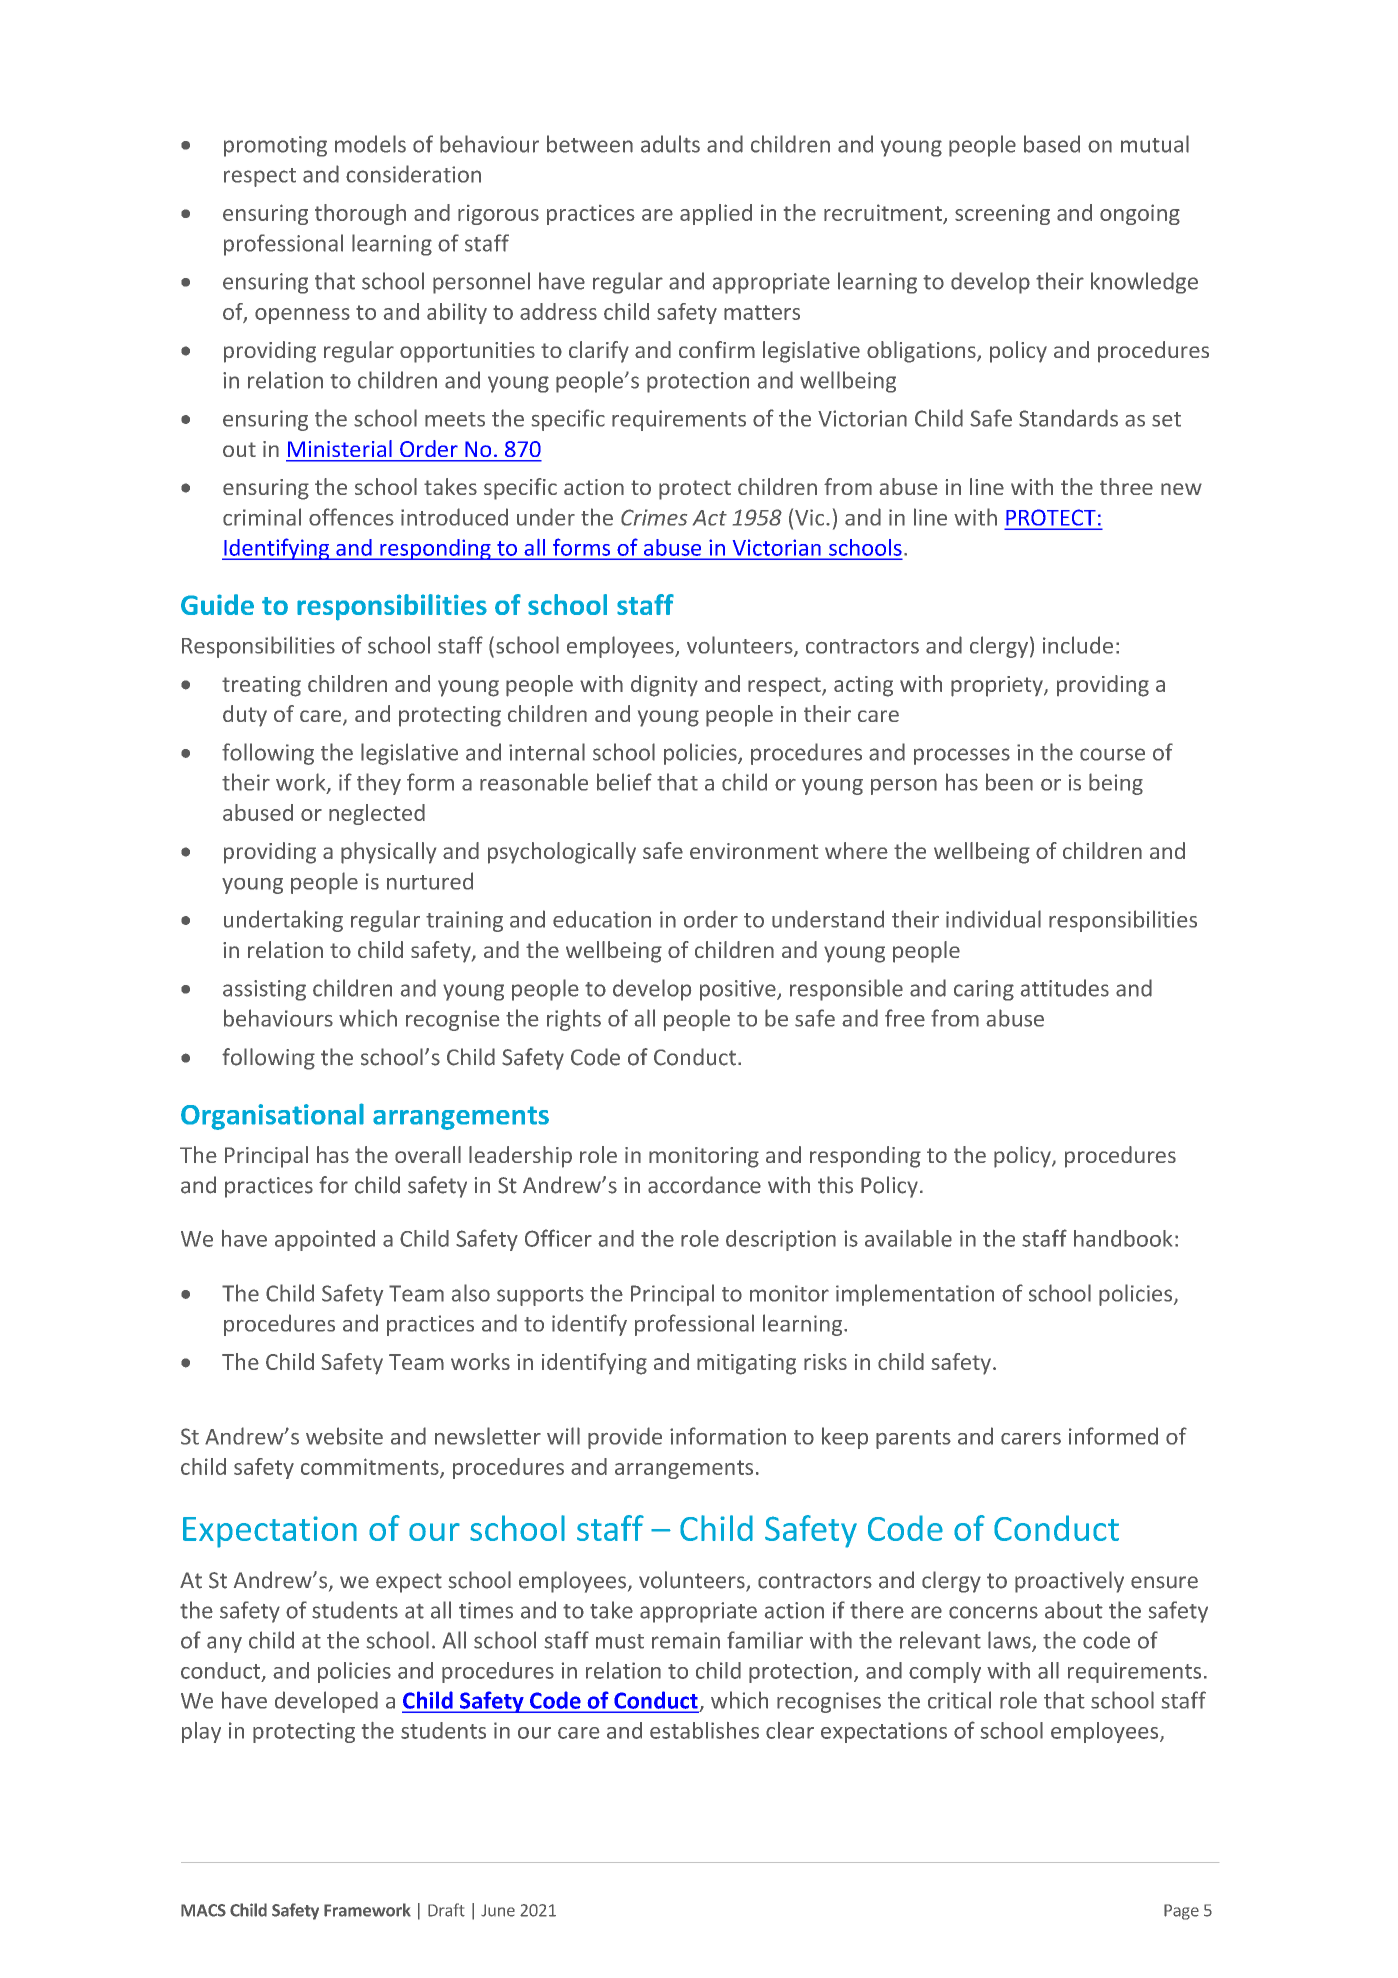 This screenshot has height=1978, width=1398. I want to click on based, so click(1052, 144).
